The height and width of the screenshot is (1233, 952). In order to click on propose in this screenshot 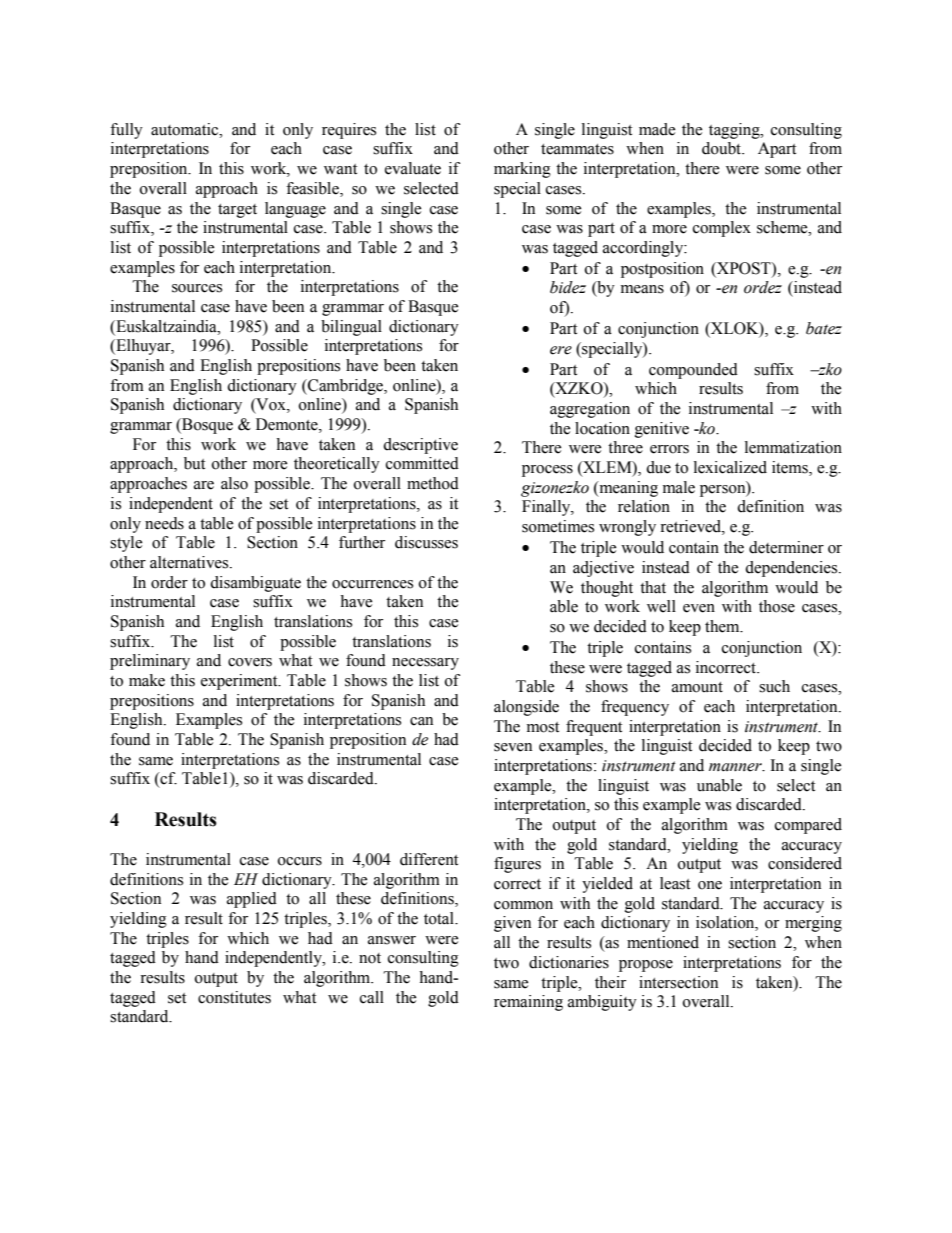, I will do `click(646, 966)`.
